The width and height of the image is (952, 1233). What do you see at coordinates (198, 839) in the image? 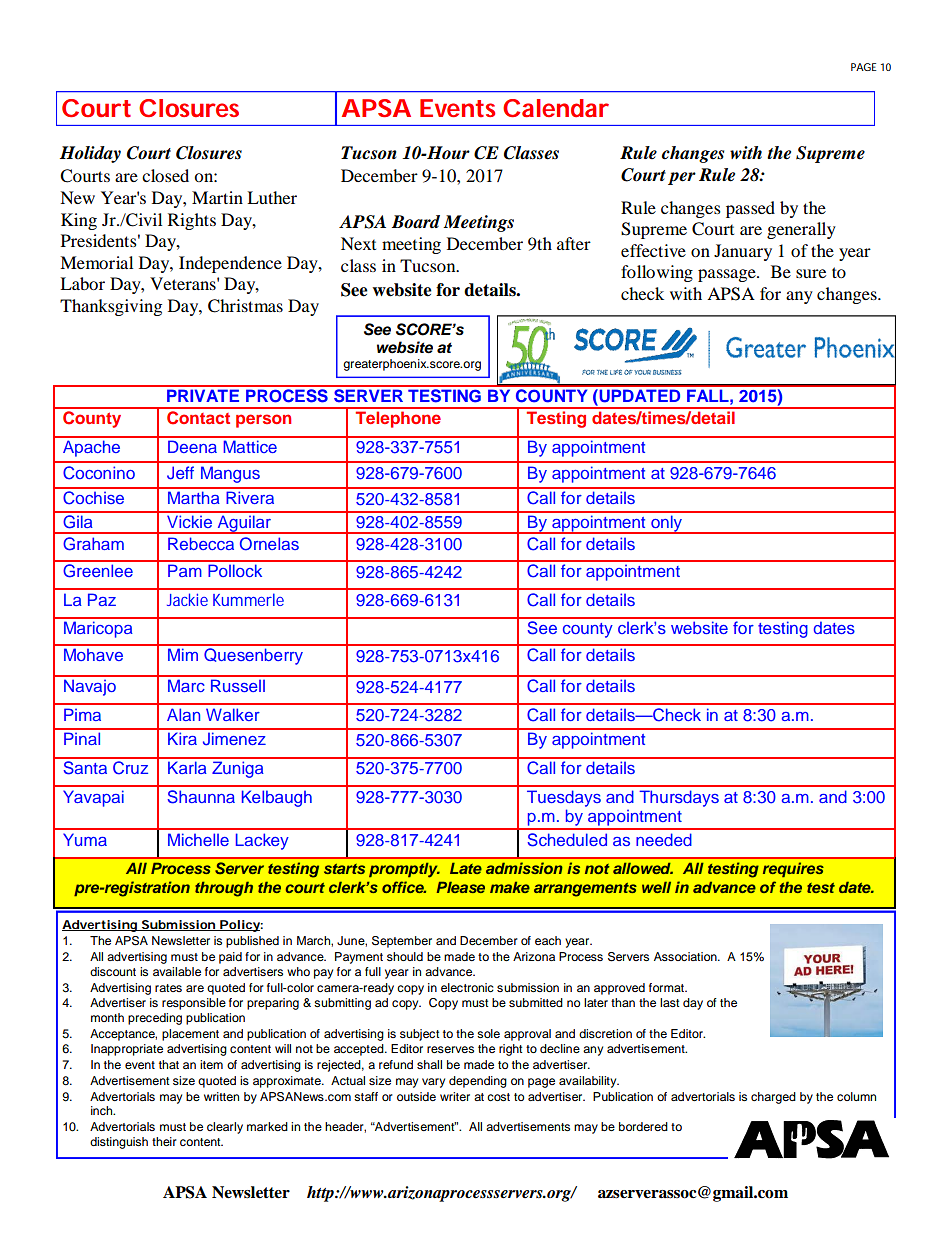
I see `Michelle` at bounding box center [198, 839].
